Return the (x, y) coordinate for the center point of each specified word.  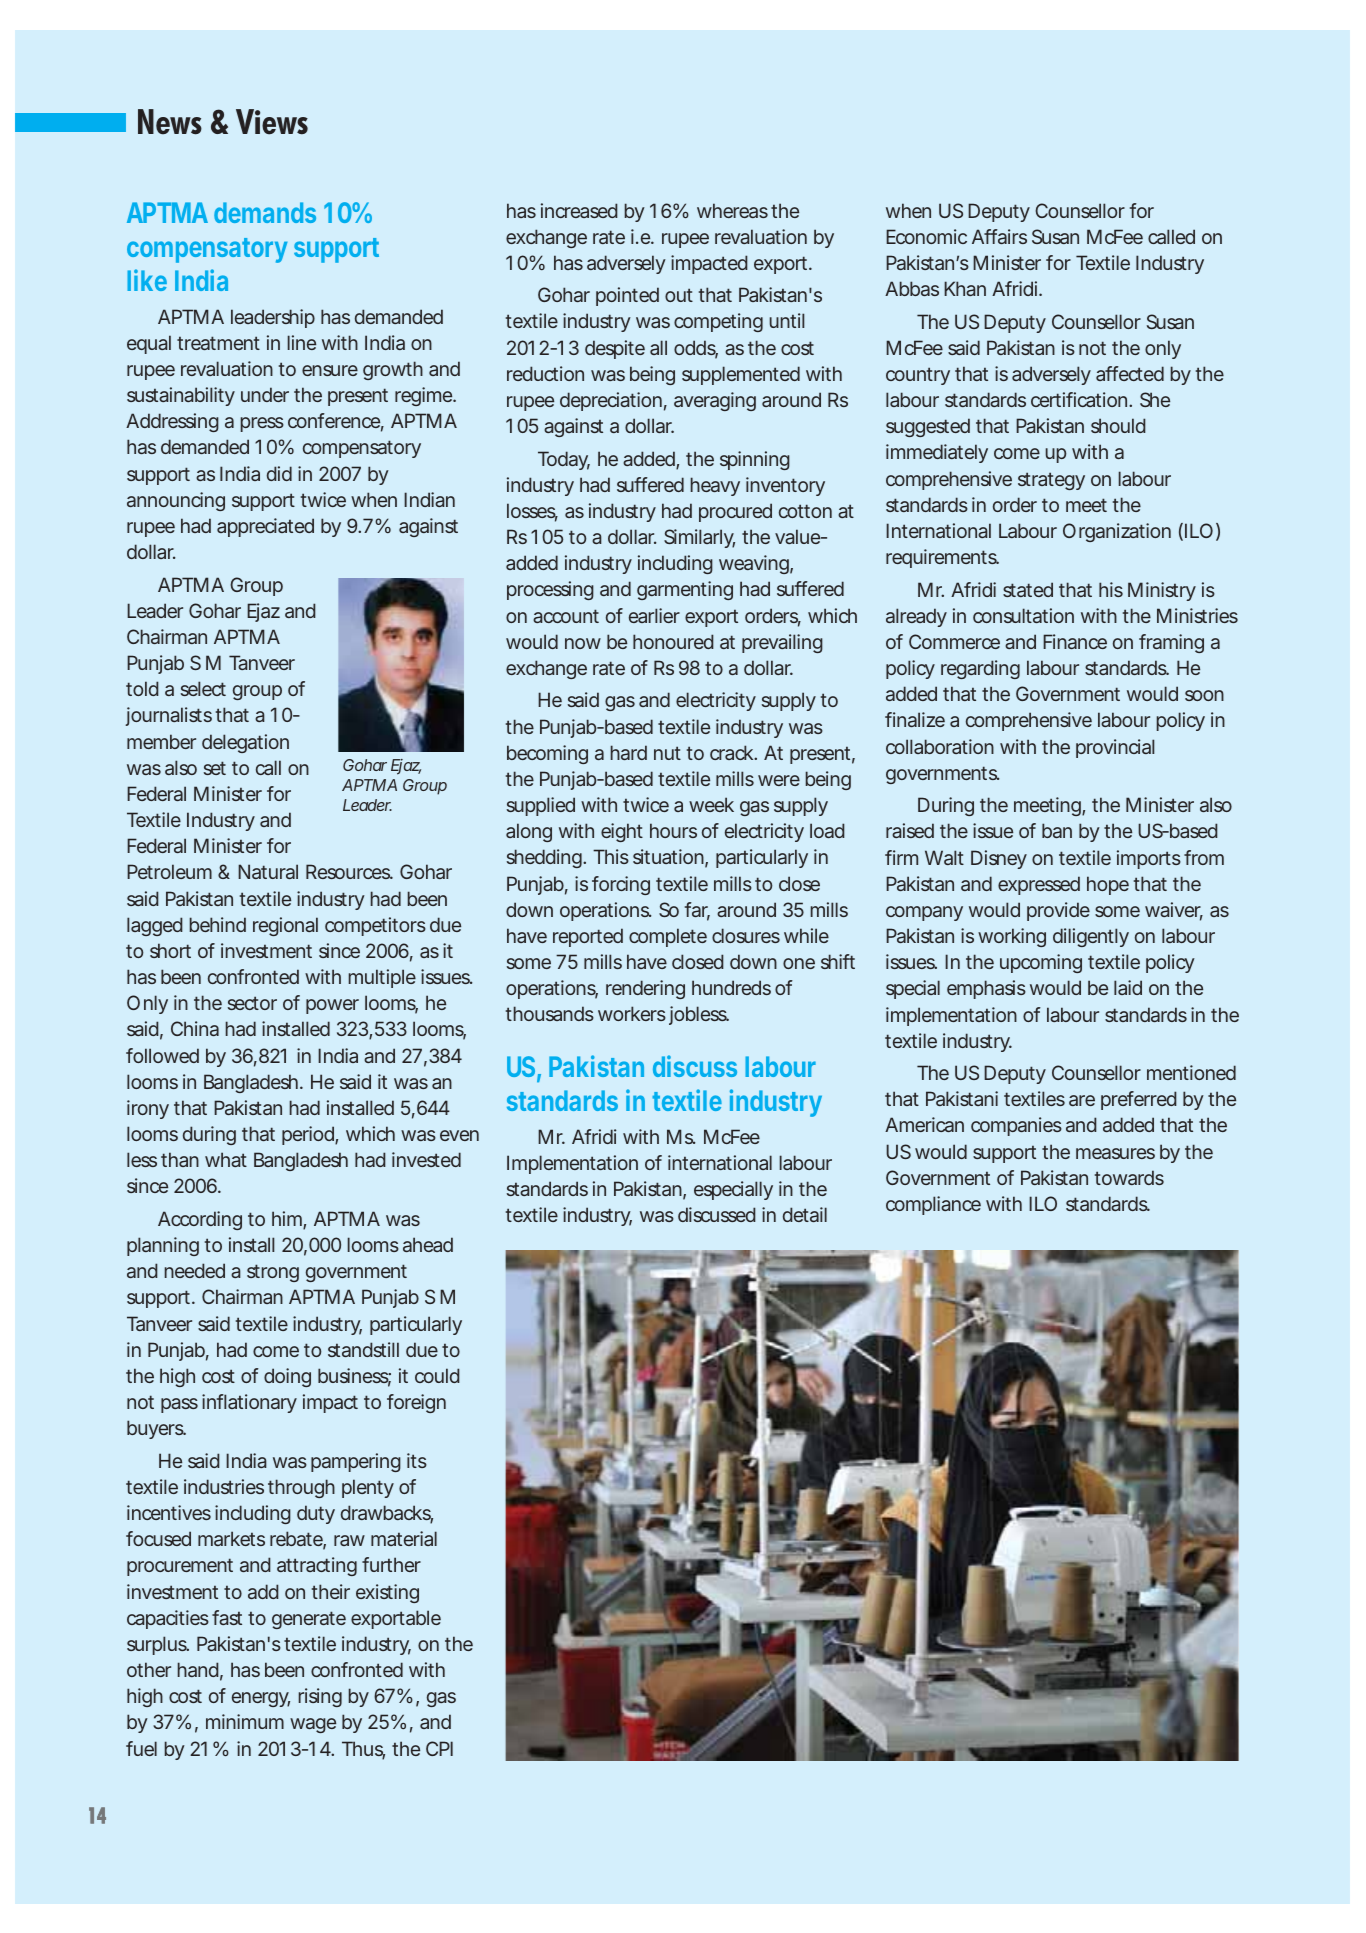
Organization (1117, 532)
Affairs (999, 236)
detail (805, 1214)
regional (285, 926)
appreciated (265, 527)
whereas (732, 210)
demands (265, 212)
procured (735, 512)
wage (313, 1725)
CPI (439, 1748)
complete (668, 937)
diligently (1091, 937)
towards (1129, 1177)
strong (273, 1273)
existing (387, 1593)
